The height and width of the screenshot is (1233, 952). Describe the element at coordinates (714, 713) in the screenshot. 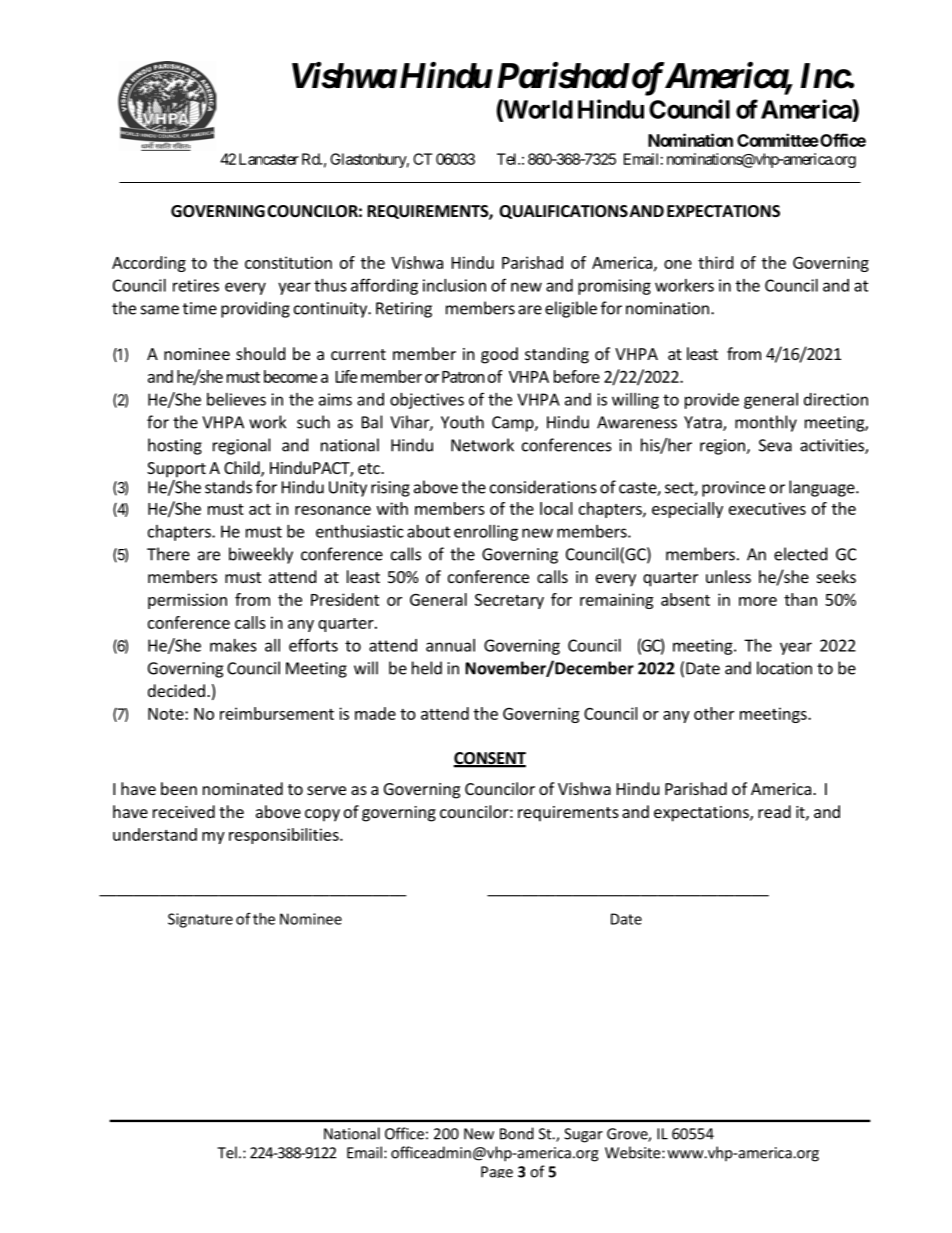

I see `other` at that location.
